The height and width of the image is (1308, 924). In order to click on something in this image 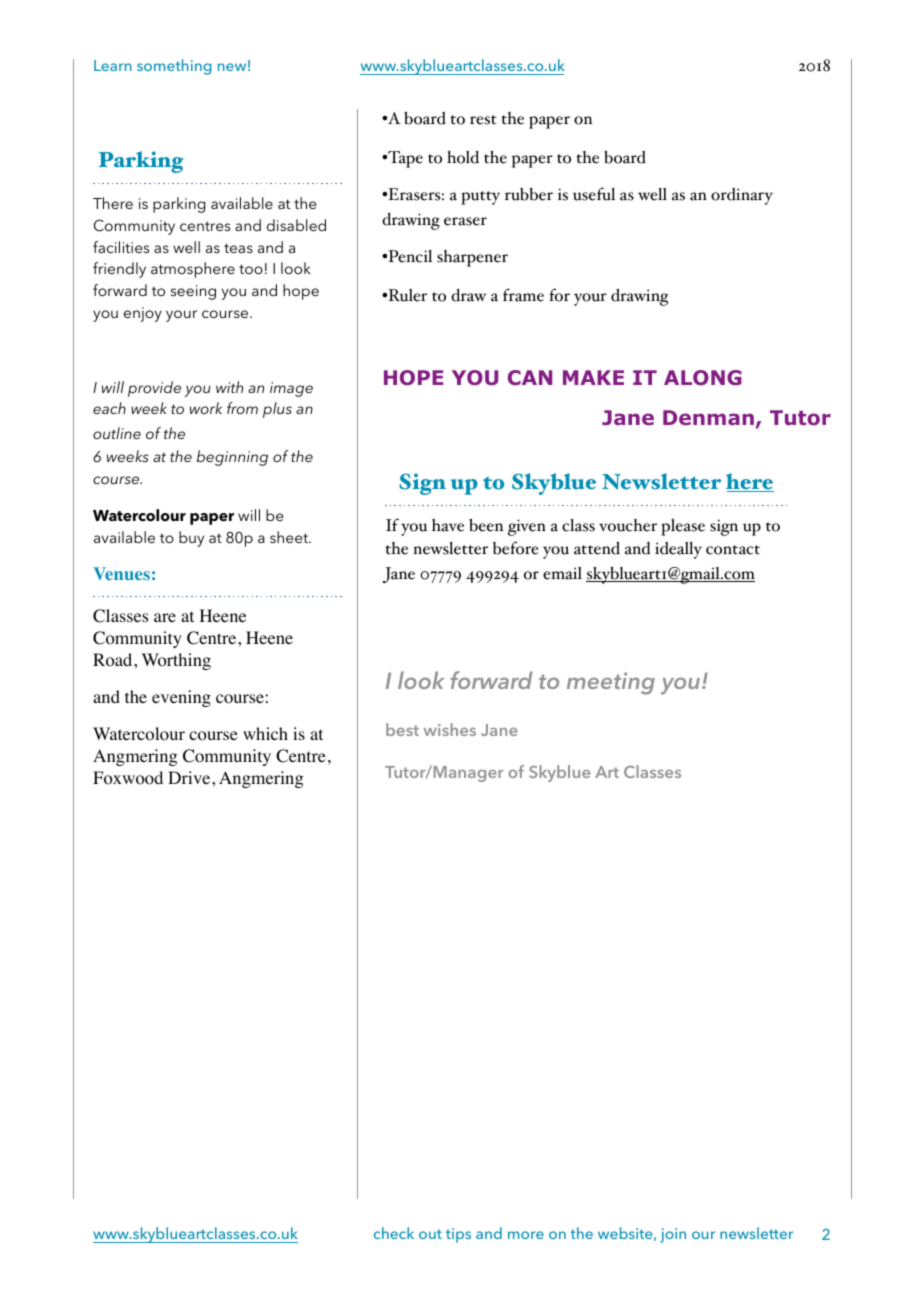, I will do `click(174, 67)`.
